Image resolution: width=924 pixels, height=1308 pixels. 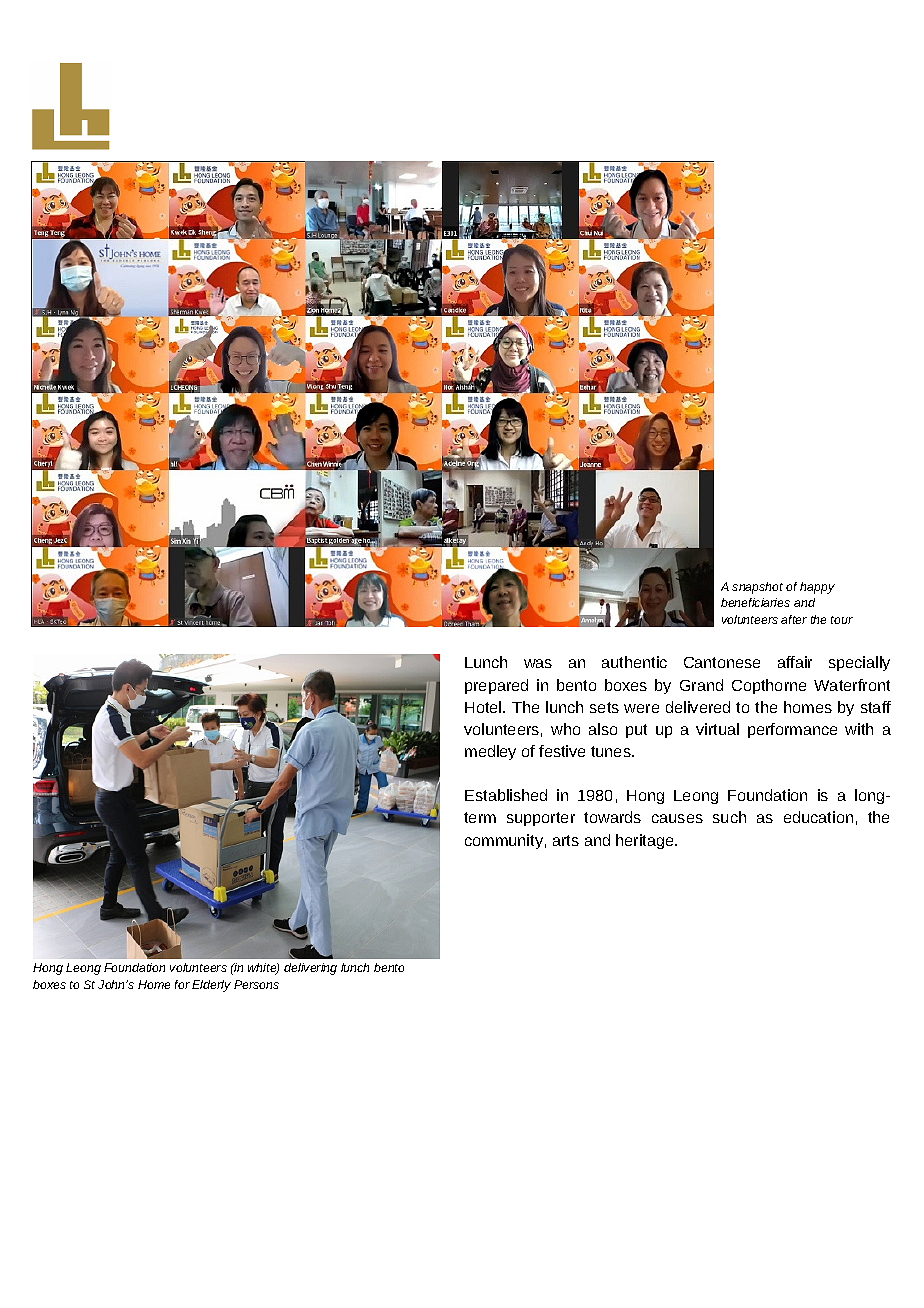 I want to click on Hotel, so click(x=484, y=707).
